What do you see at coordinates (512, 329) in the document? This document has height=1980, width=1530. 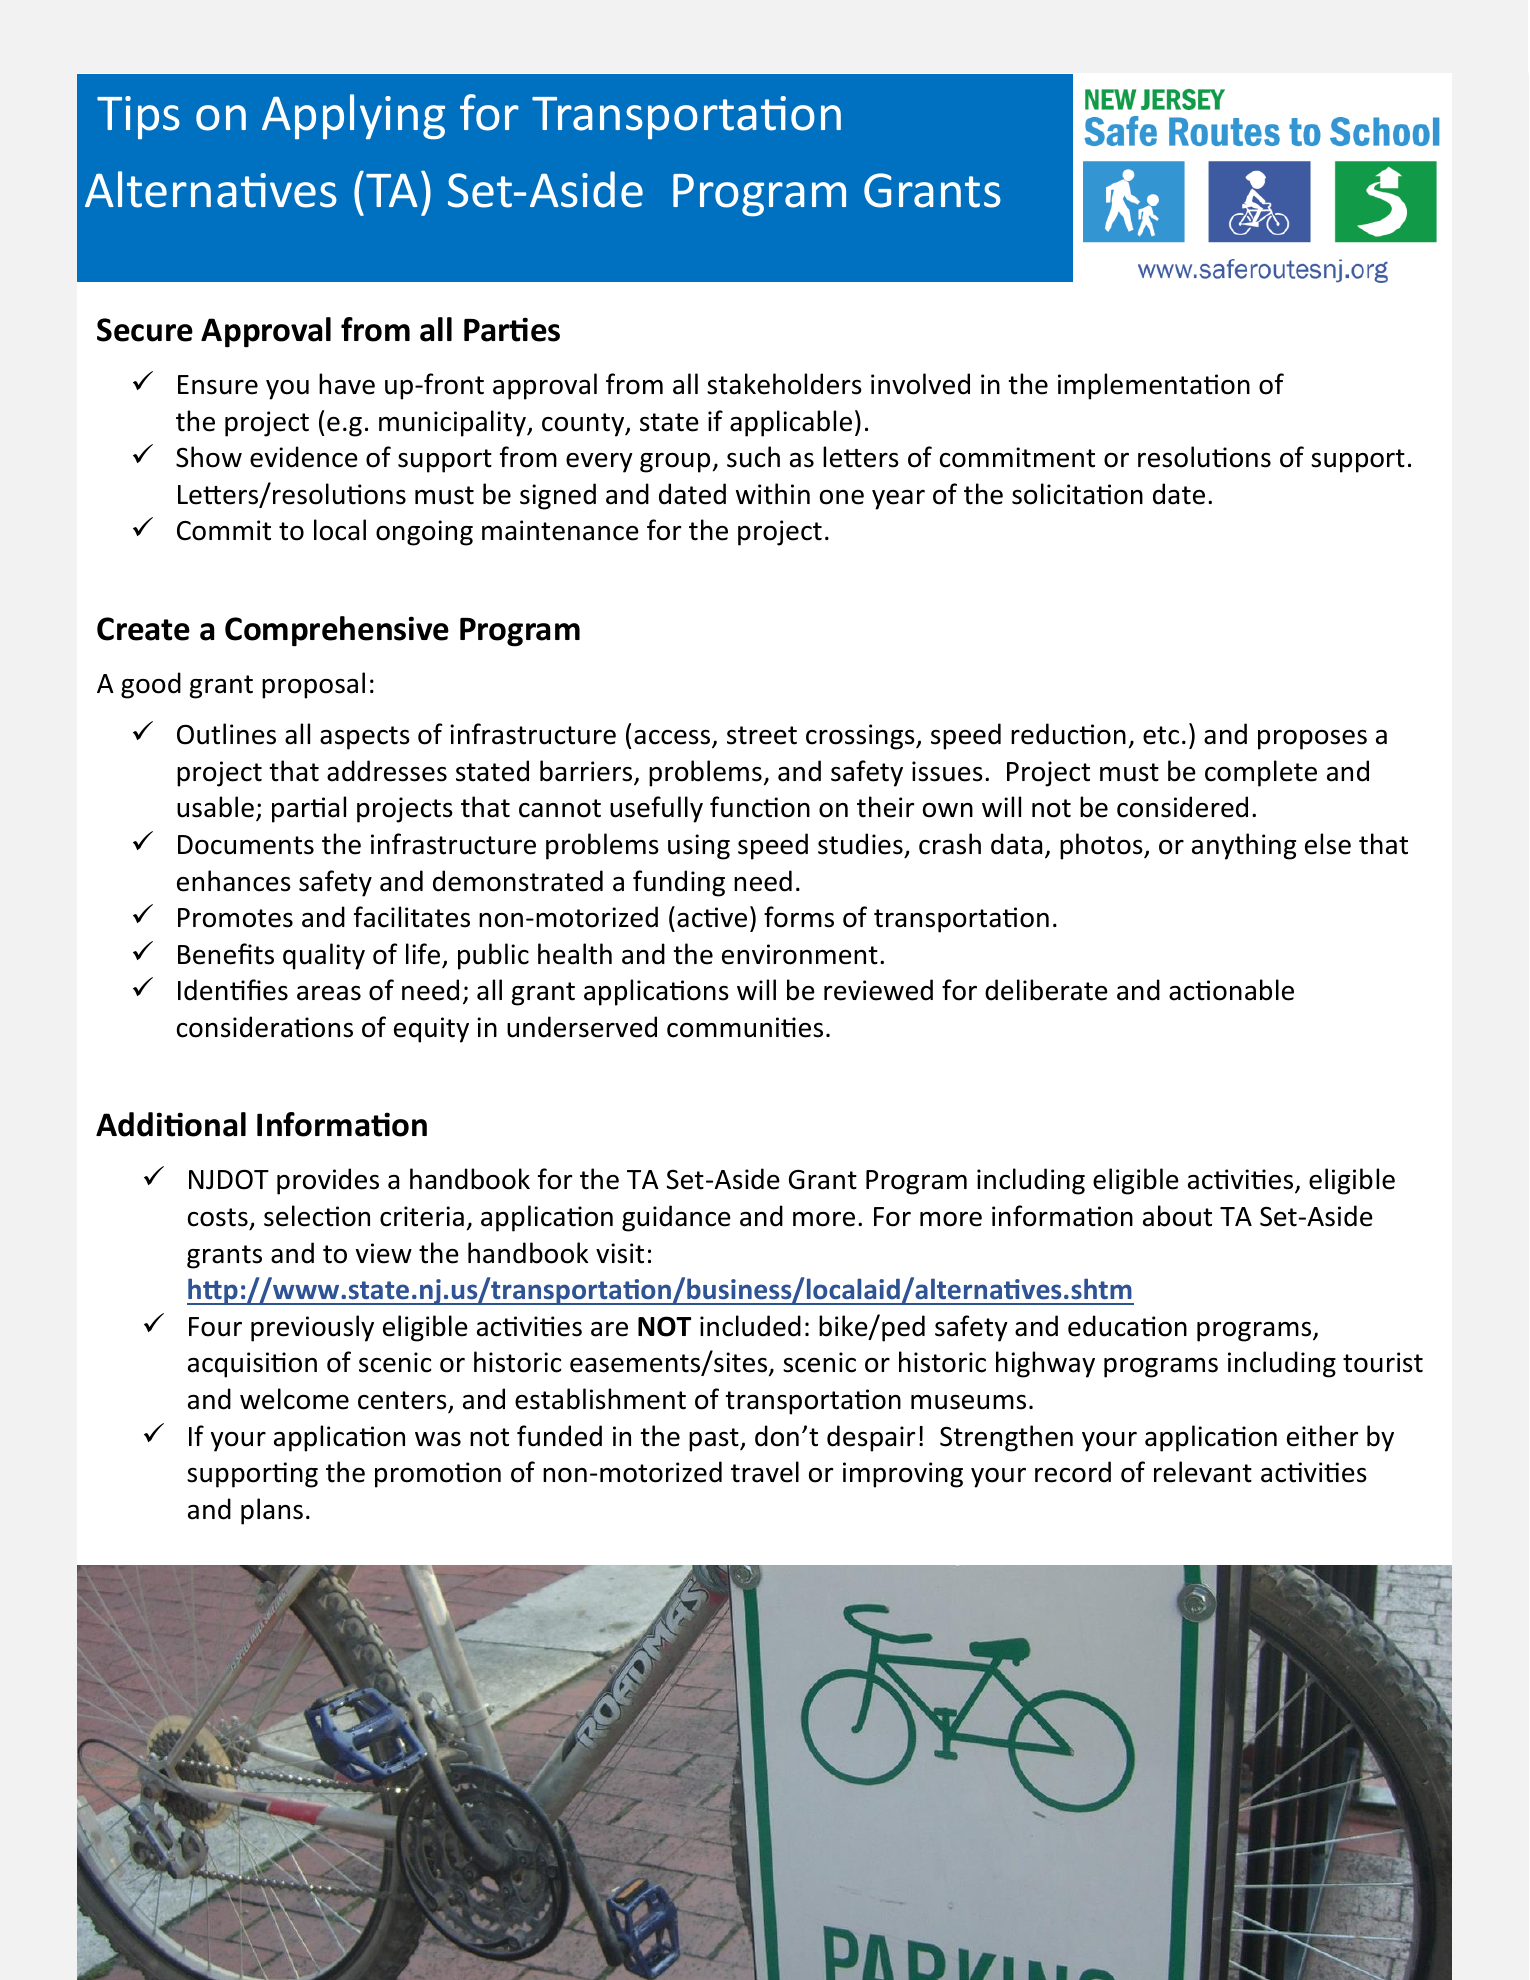 I see `Parties` at bounding box center [512, 329].
